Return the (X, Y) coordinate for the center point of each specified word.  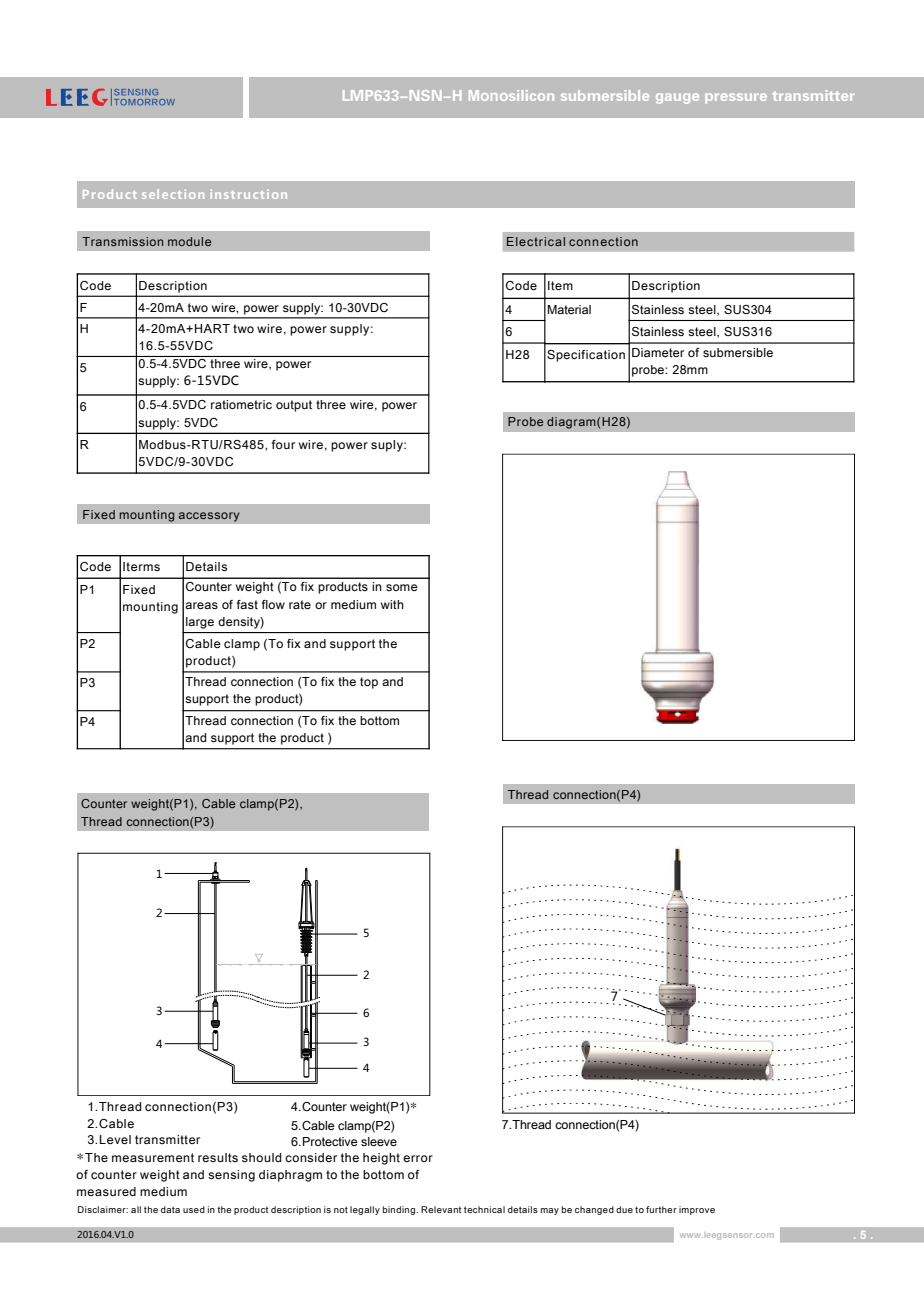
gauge (677, 98)
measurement (153, 1157)
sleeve (379, 1141)
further (661, 1209)
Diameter (658, 352)
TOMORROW (144, 102)
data (170, 1209)
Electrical (536, 241)
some (402, 587)
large (200, 623)
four (283, 444)
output (294, 406)
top (369, 683)
